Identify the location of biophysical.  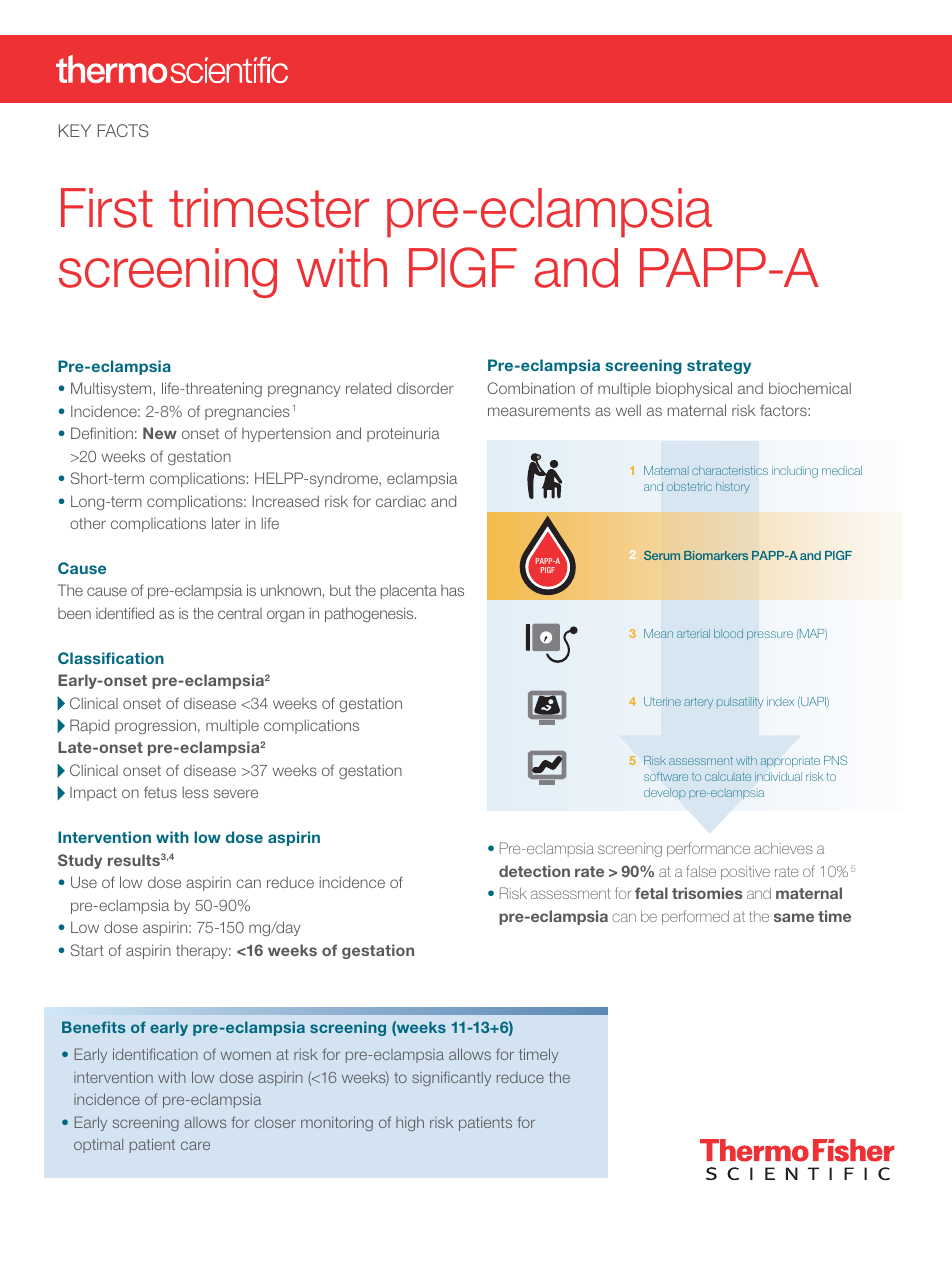
(694, 389).
